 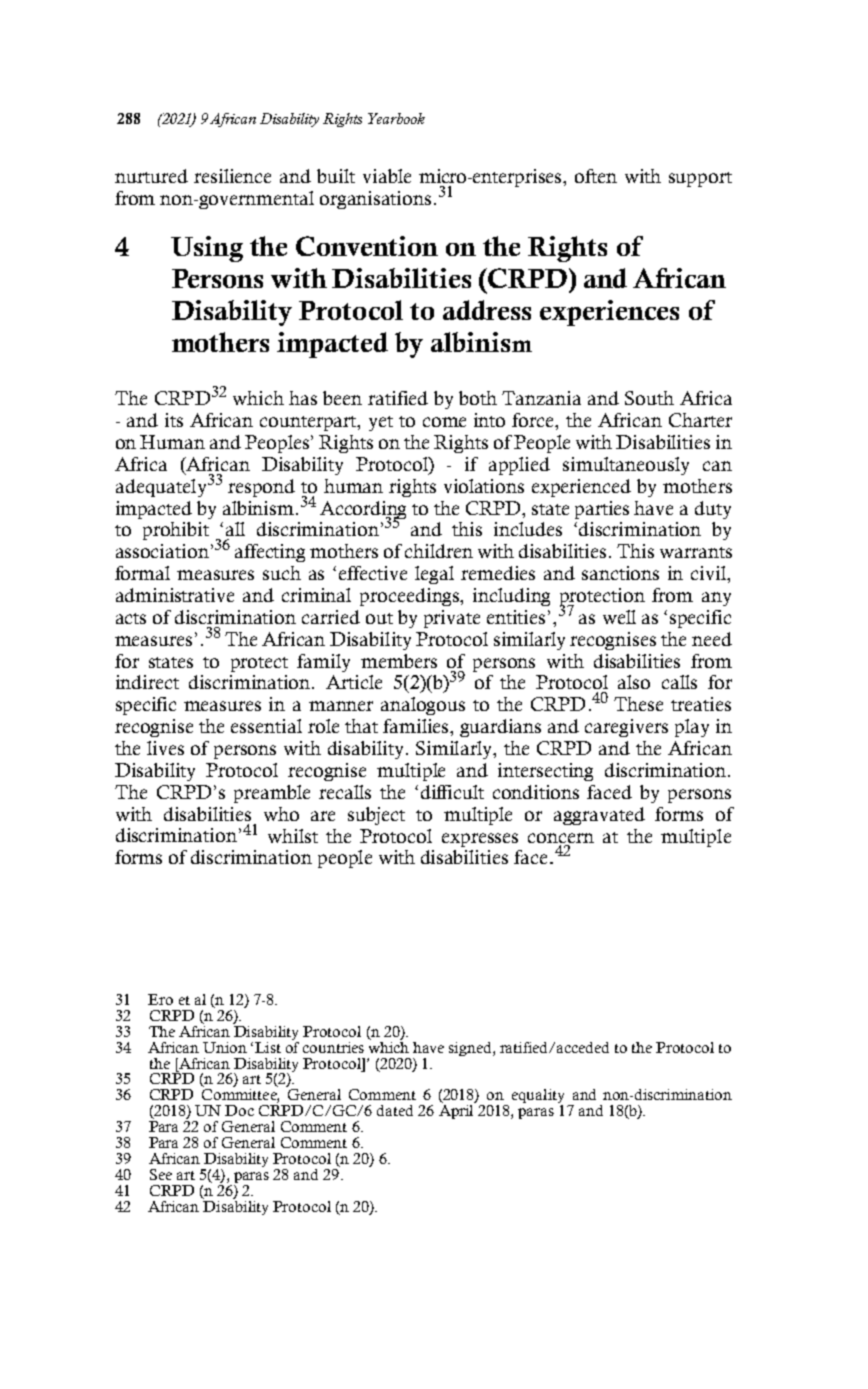 What do you see at coordinates (596, 176) in the image?
I see `often` at bounding box center [596, 176].
